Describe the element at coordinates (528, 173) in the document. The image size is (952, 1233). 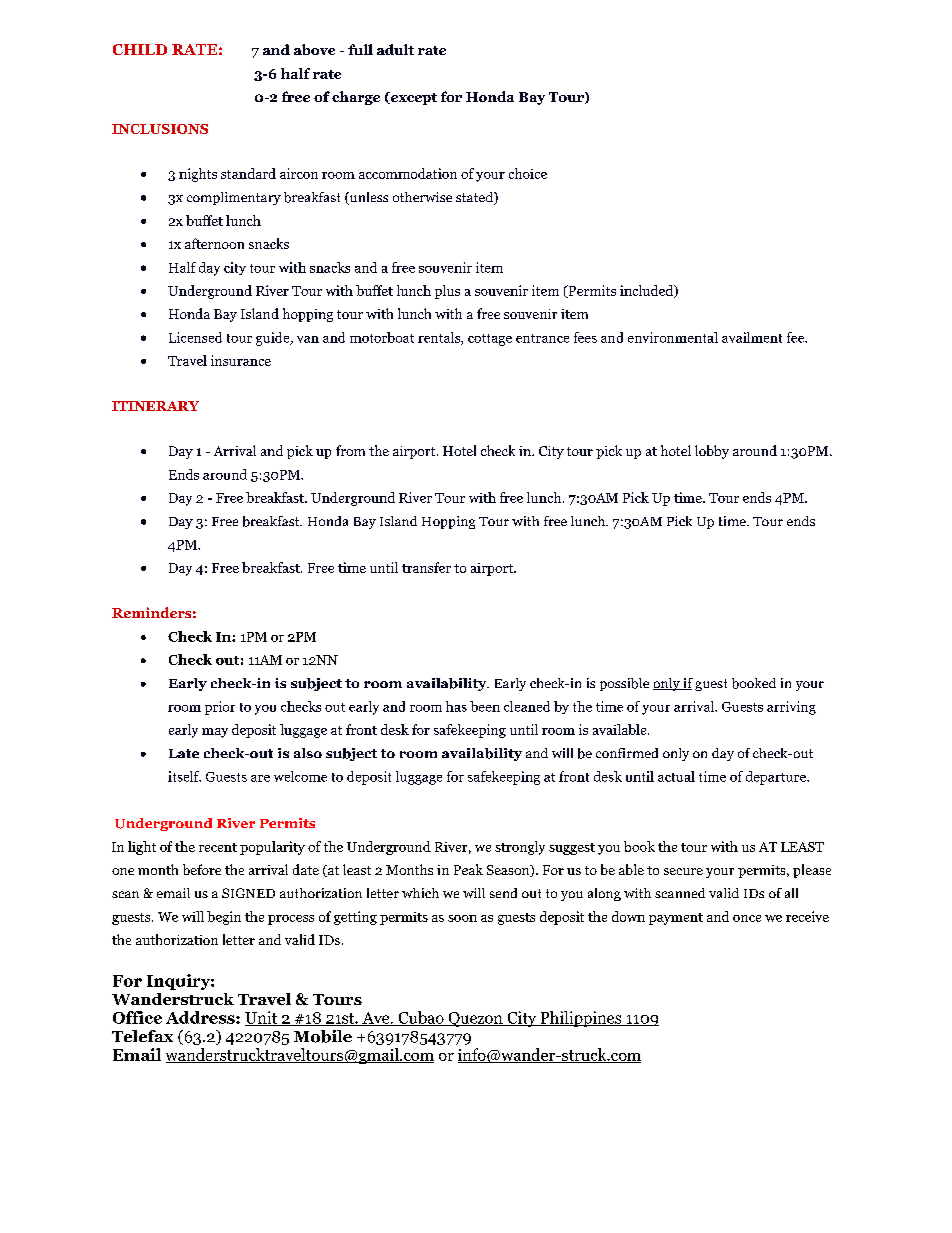
I see `choice` at that location.
